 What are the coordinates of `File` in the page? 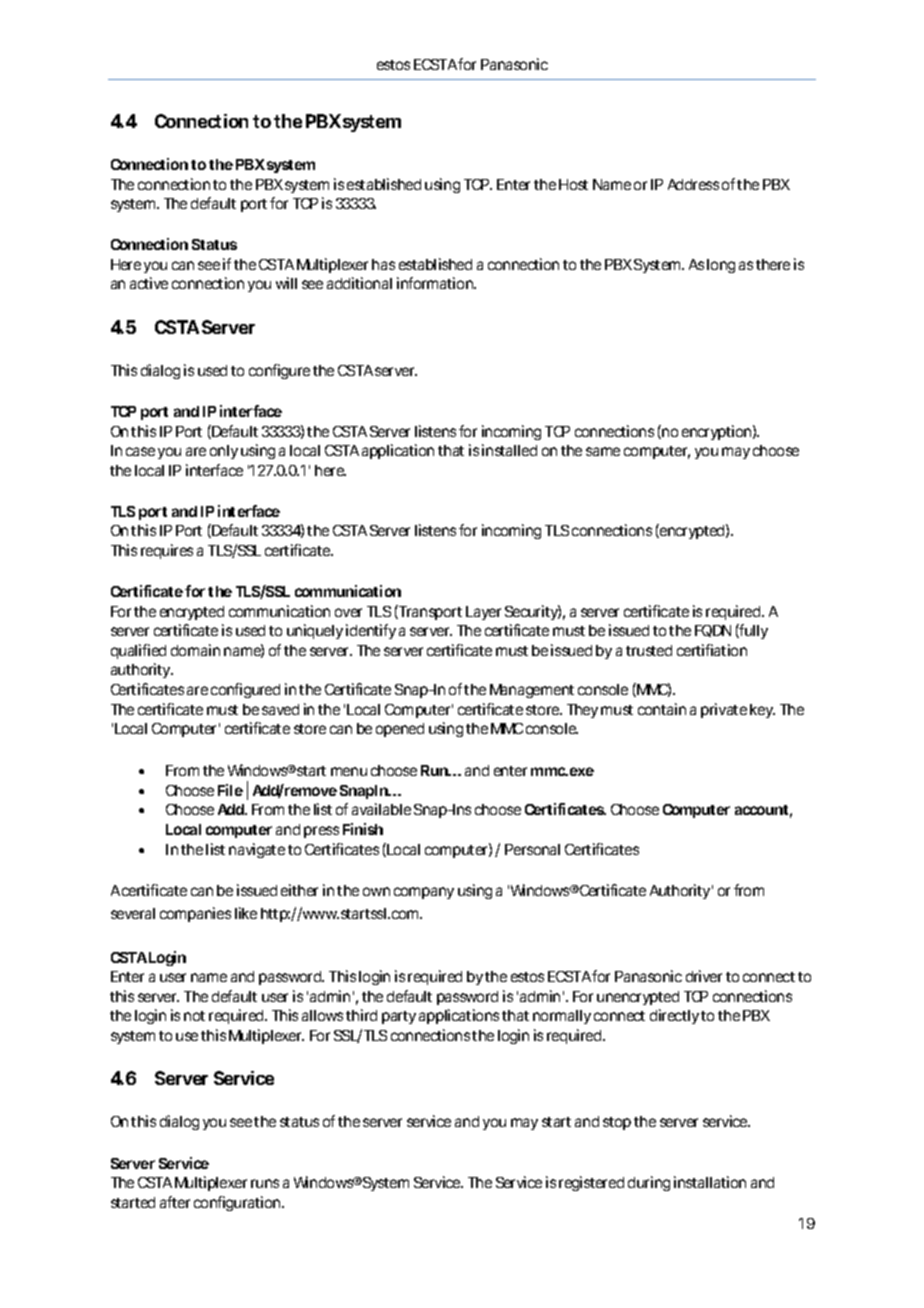 It's located at (230, 790).
